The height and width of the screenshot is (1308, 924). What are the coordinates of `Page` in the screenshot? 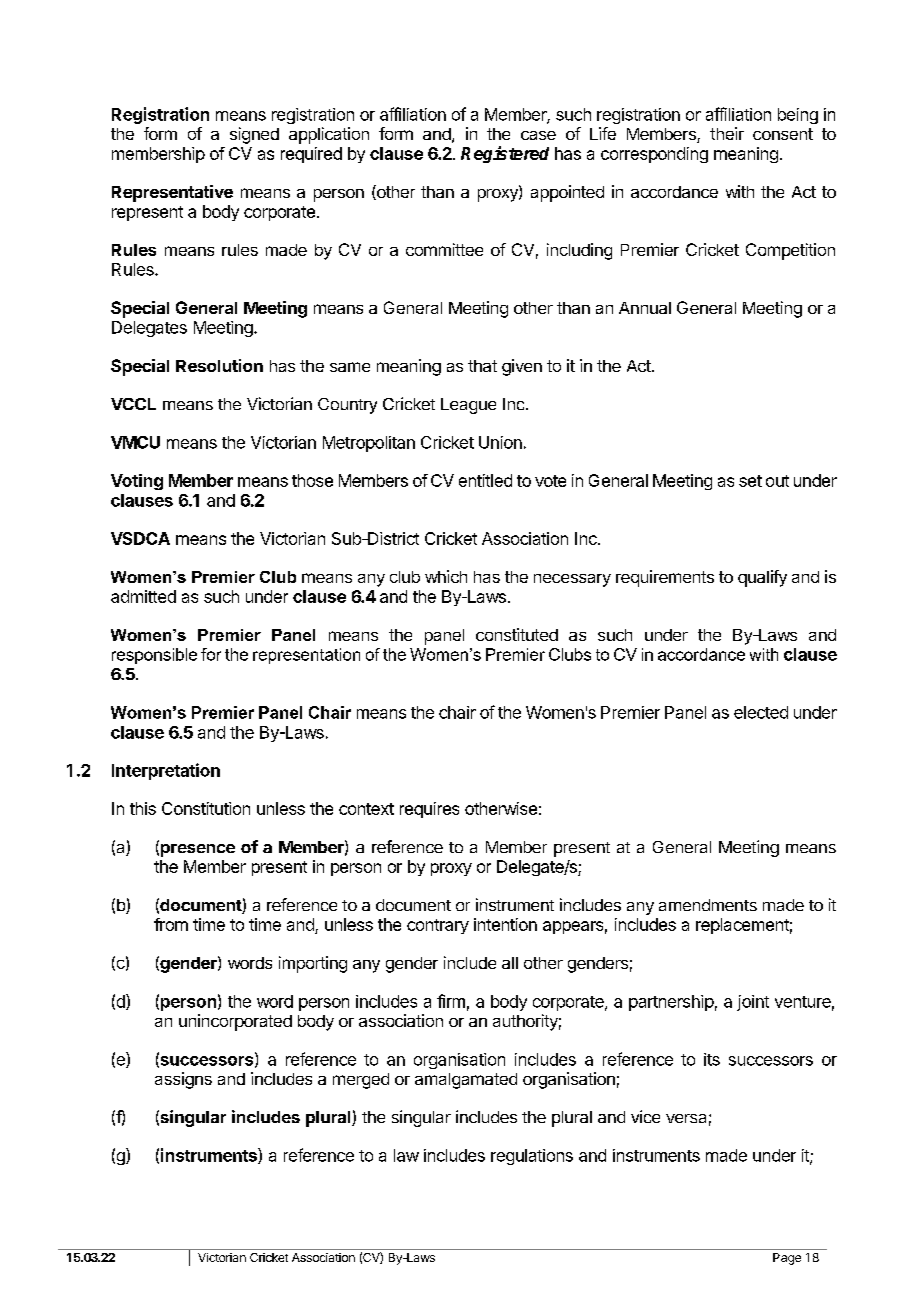 It's located at (787, 1259).
